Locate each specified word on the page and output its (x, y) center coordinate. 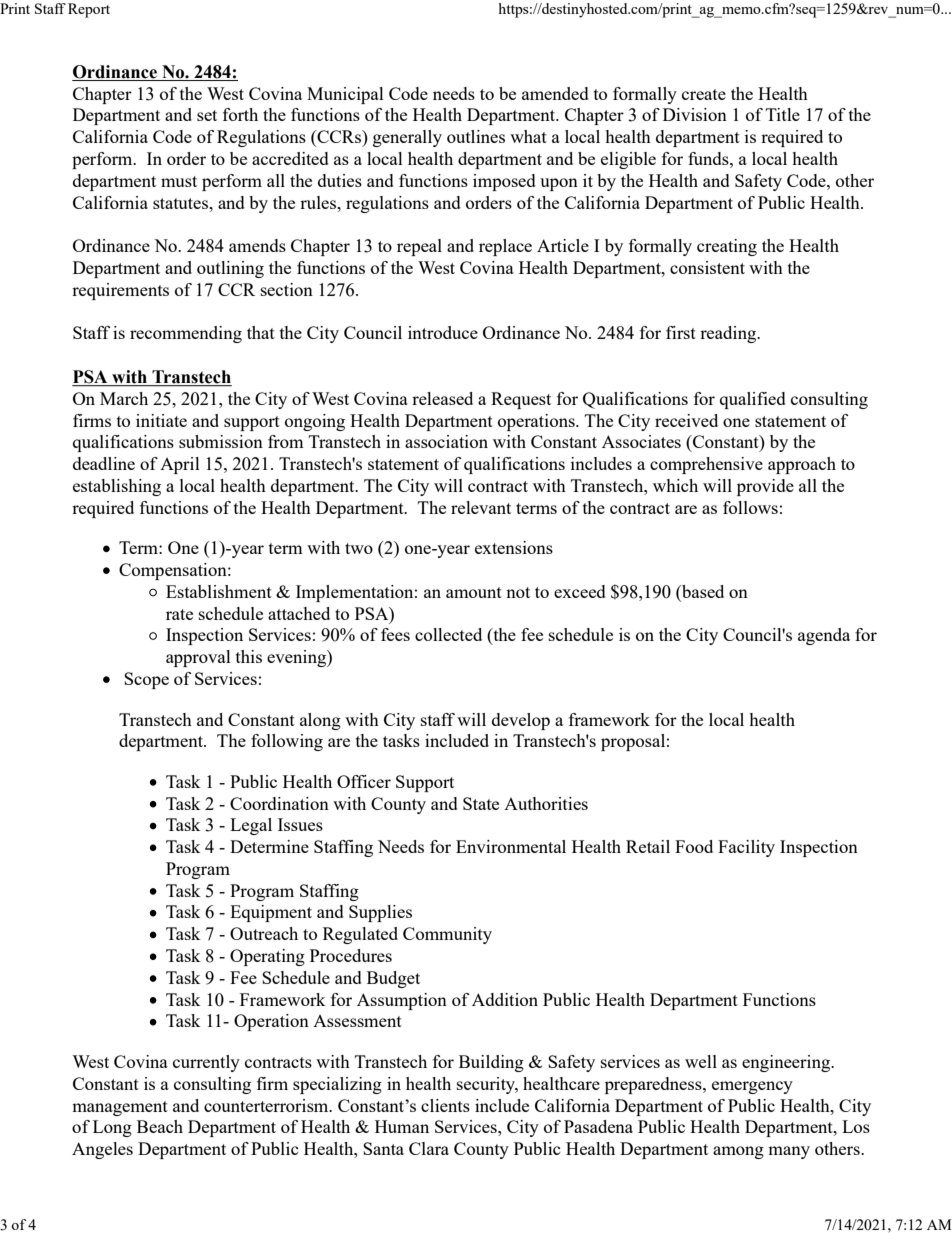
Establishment (219, 591)
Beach (160, 1126)
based (702, 593)
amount (474, 592)
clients (445, 1105)
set (207, 115)
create (704, 94)
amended (555, 93)
